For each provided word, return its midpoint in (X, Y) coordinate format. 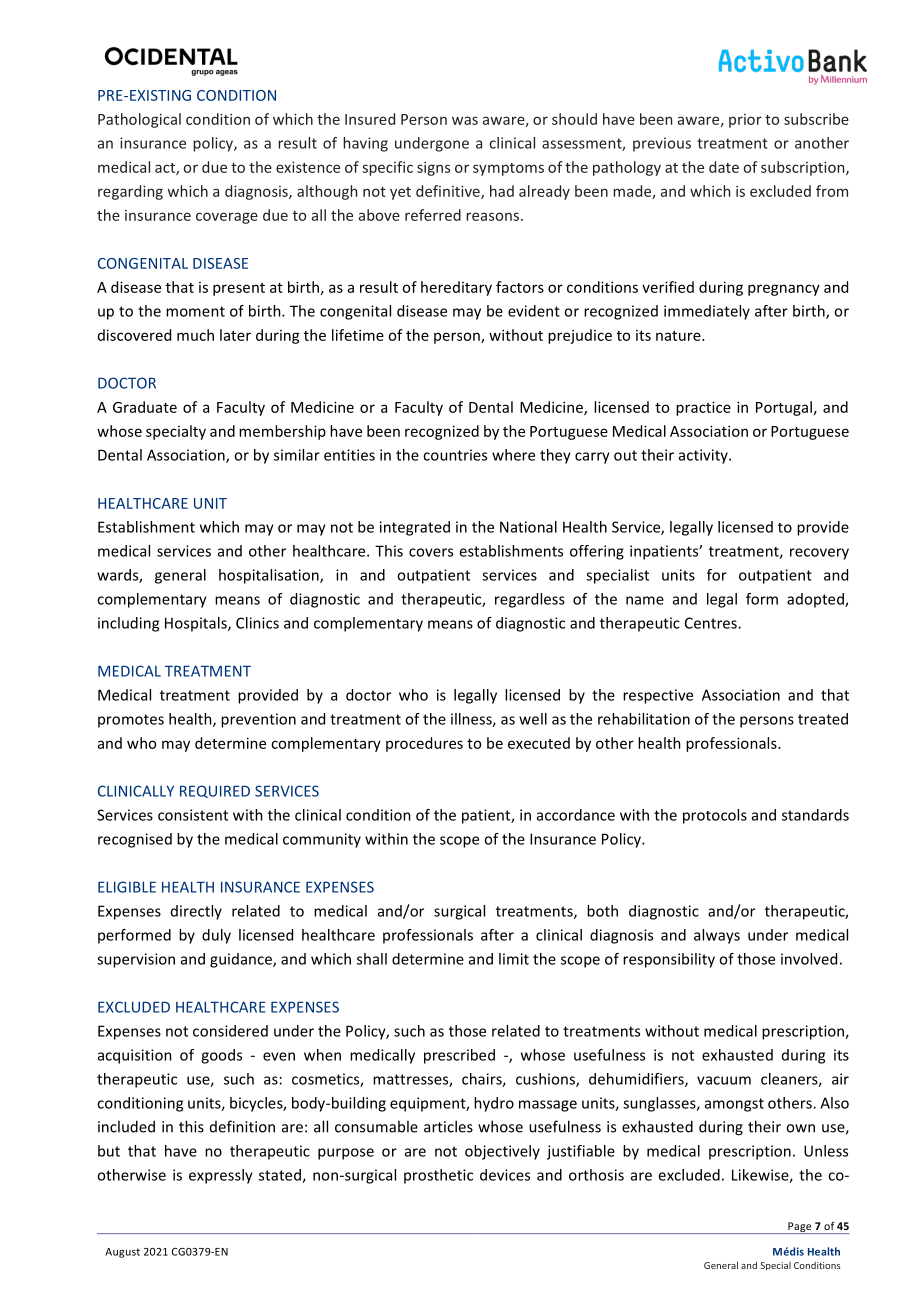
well (533, 719)
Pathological (139, 120)
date (724, 167)
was (465, 120)
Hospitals (197, 624)
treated (823, 719)
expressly (221, 1176)
